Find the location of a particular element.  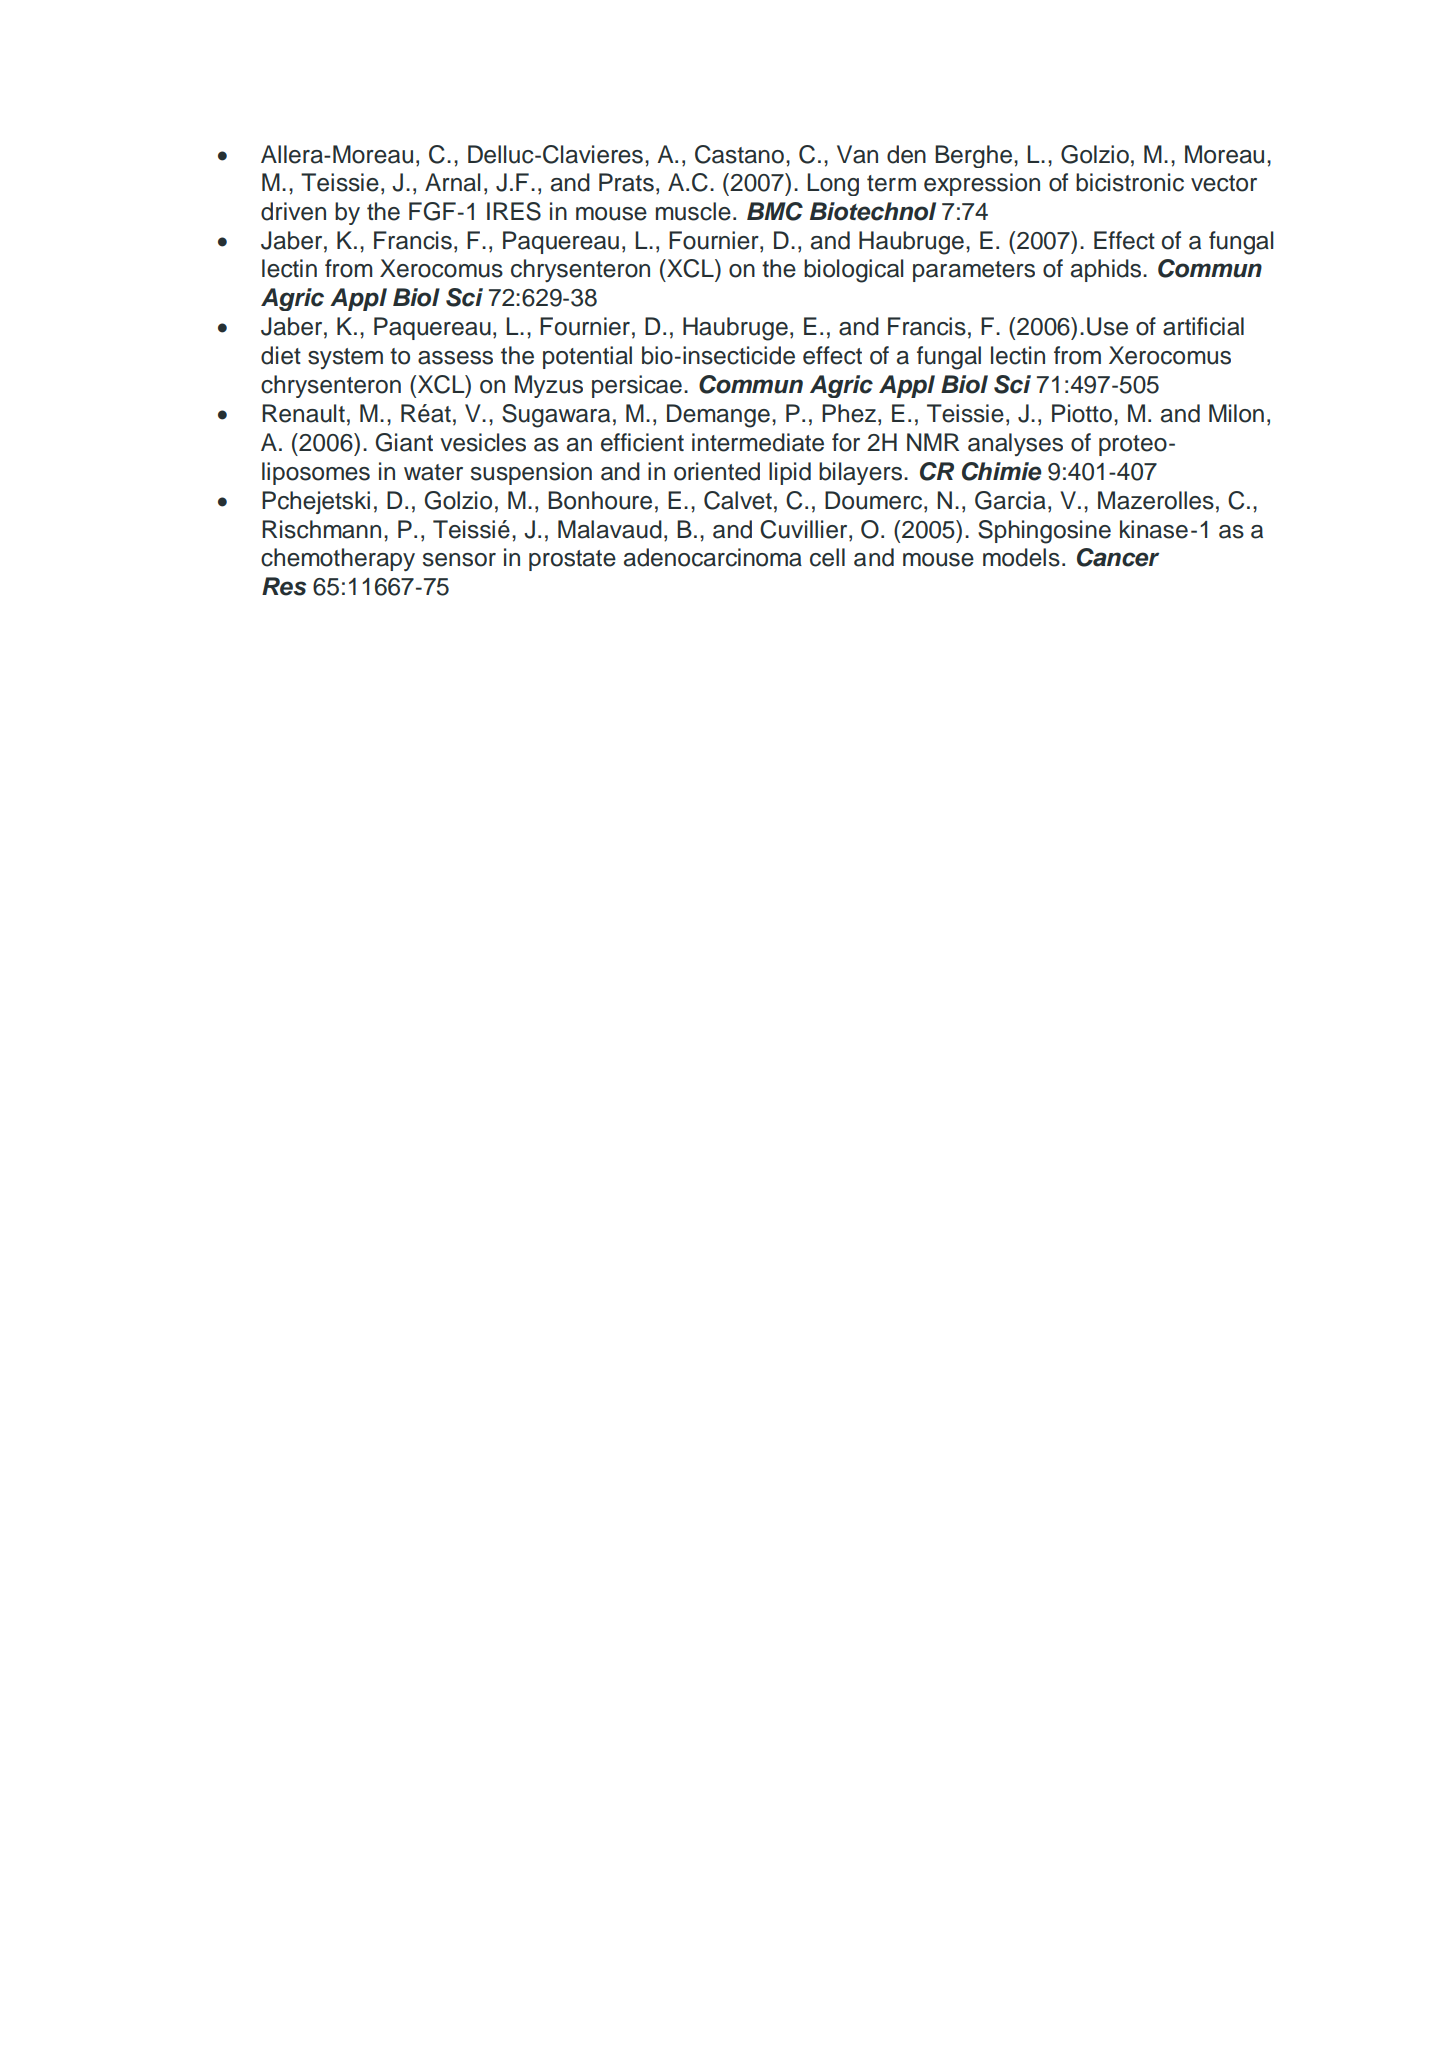

adenocarcinoma is located at coordinates (713, 557).
